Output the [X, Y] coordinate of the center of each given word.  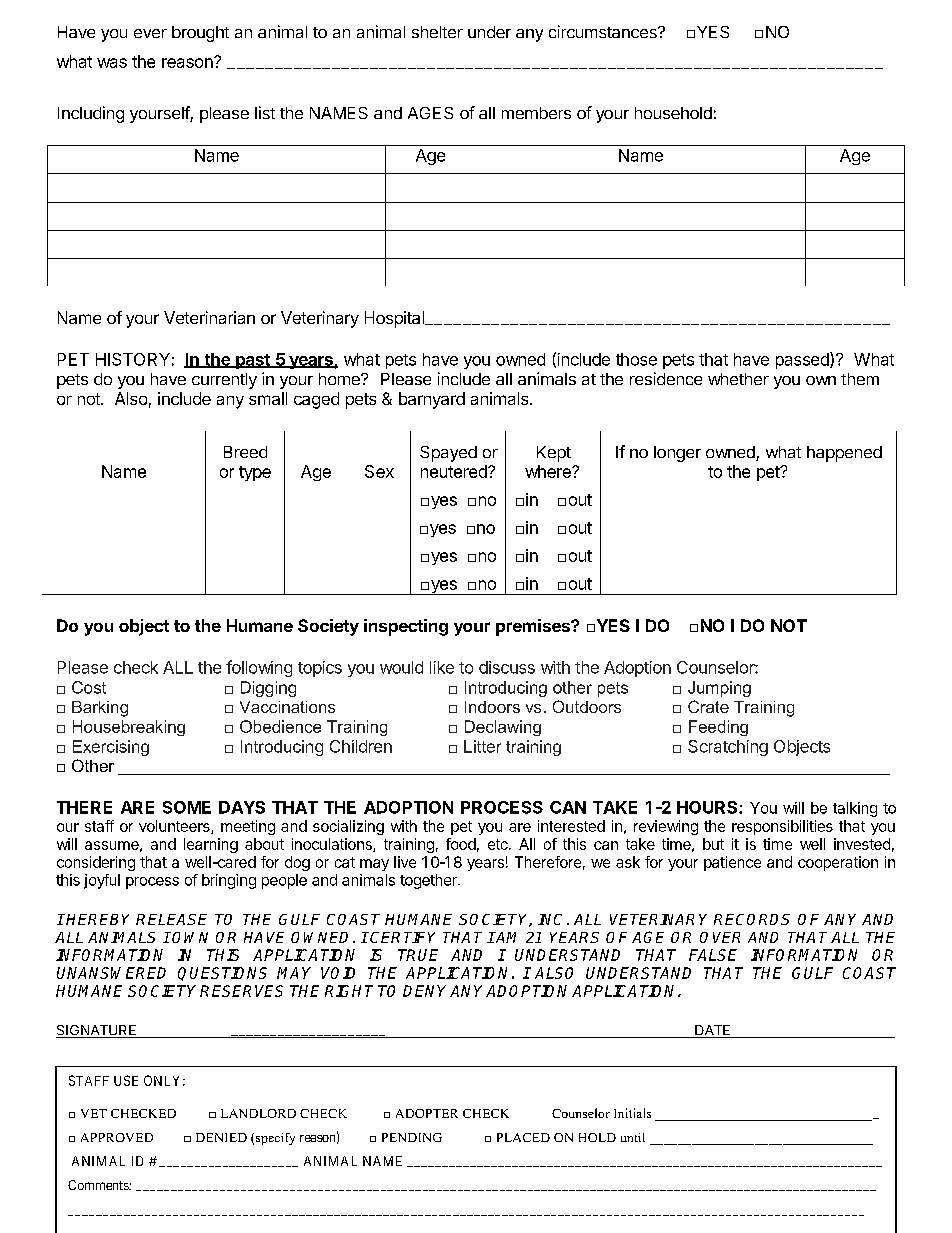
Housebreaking [129, 728]
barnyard [432, 400]
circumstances [604, 31]
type [255, 473]
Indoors [492, 707]
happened [844, 454]
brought [200, 34]
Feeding [718, 728]
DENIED [221, 1137]
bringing [229, 881]
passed [803, 360]
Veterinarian [209, 317]
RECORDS [752, 919]
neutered [455, 471]
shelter [437, 32]
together [429, 881]
